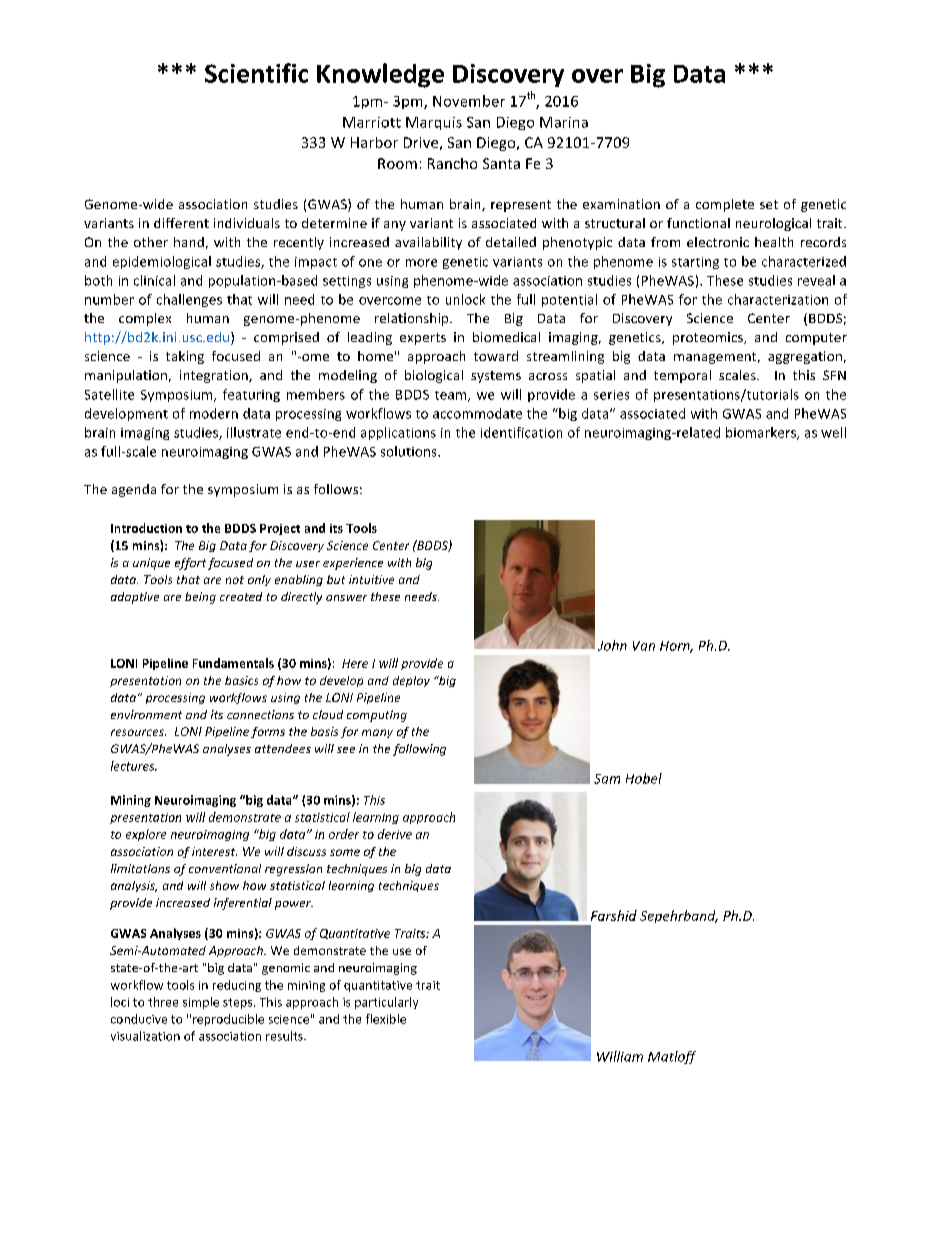  Describe the element at coordinates (201, 1003) in the page. I see `simple` at that location.
